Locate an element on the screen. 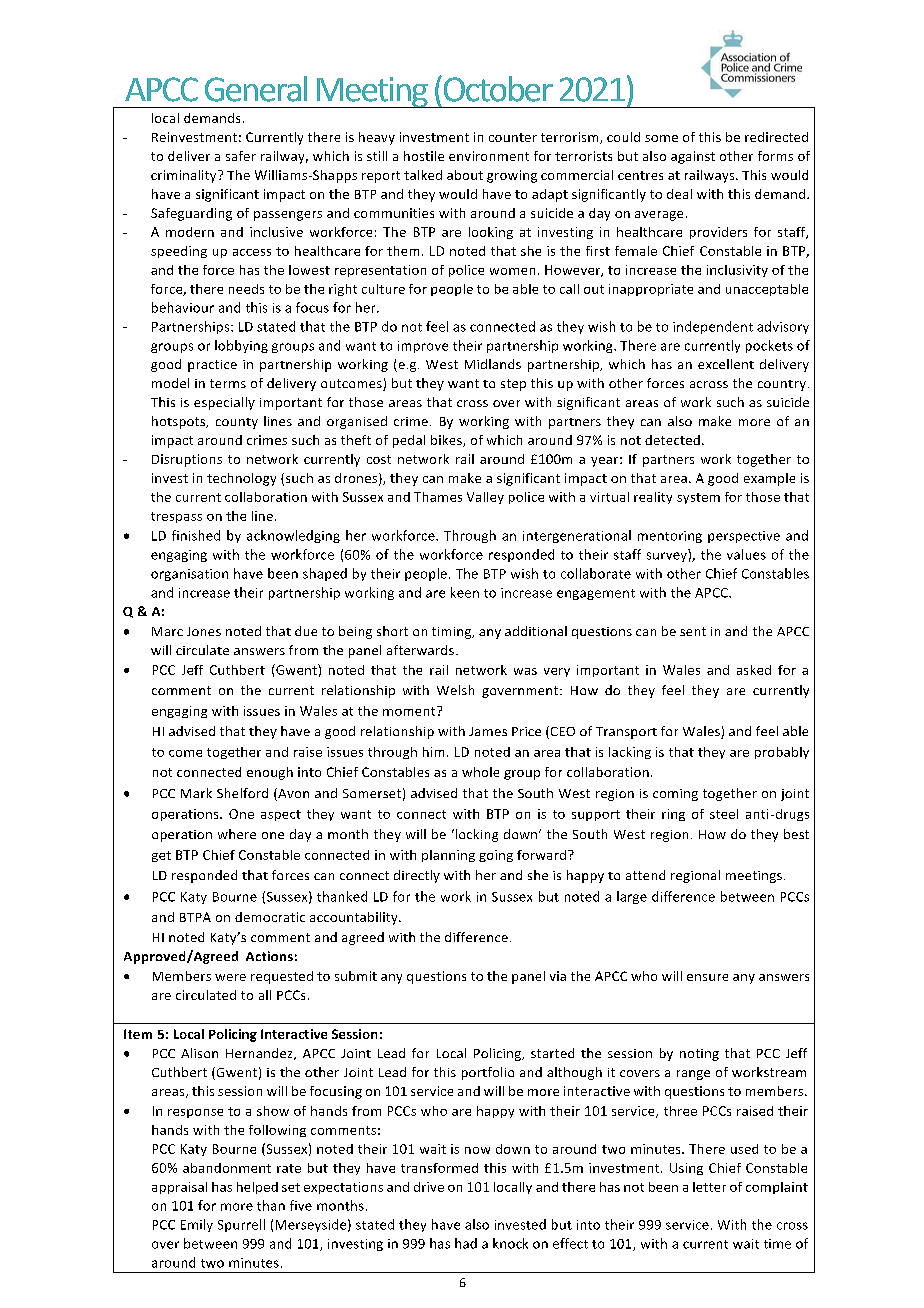 Image resolution: width=924 pixels, height=1308 pixels. keen is located at coordinates (465, 592).
